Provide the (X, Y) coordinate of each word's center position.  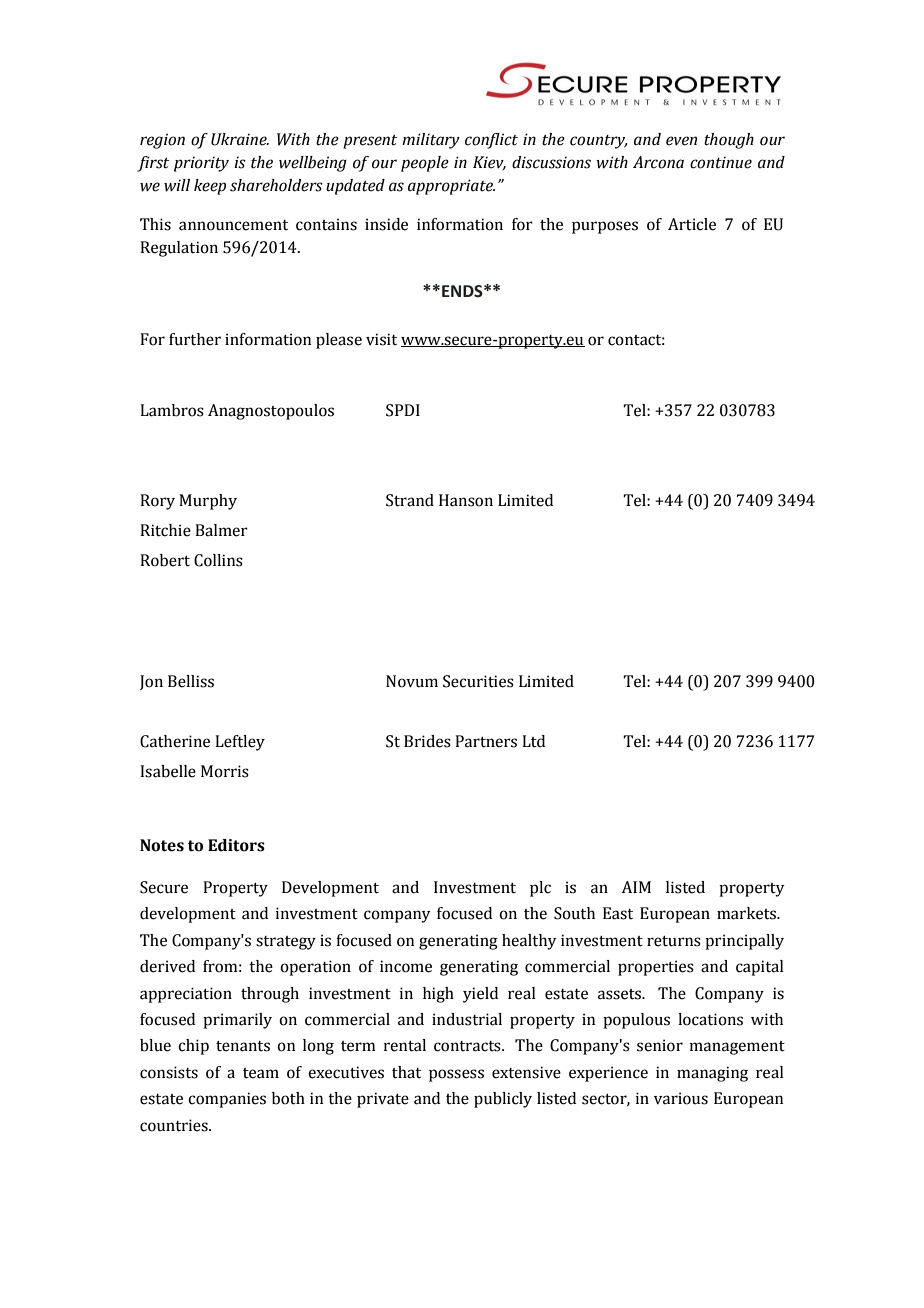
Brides (427, 741)
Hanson (466, 500)
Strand (410, 500)
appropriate (451, 187)
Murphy (208, 502)
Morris (225, 771)
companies (227, 1100)
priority (201, 164)
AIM (636, 887)
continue (721, 162)
